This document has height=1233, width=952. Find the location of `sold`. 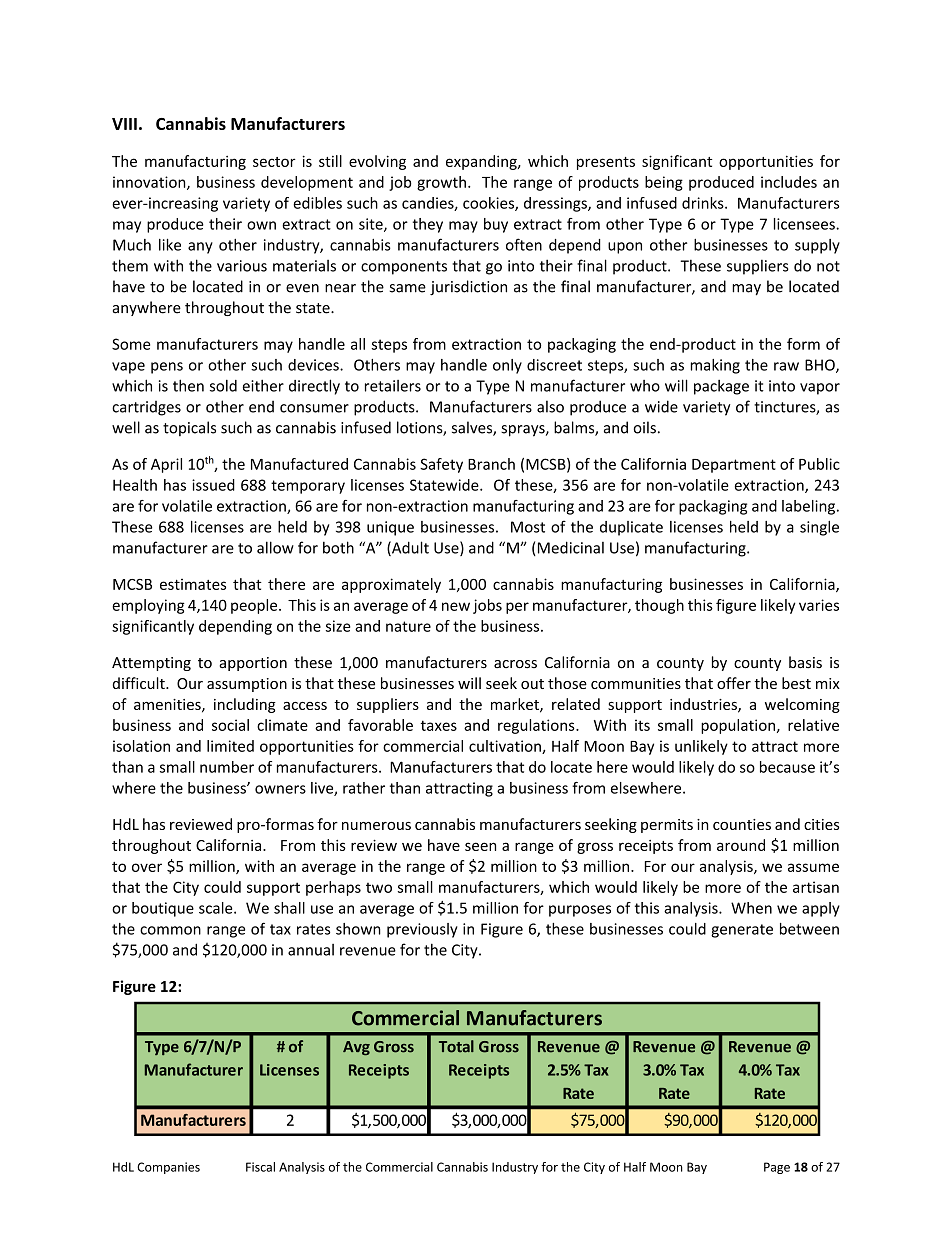

sold is located at coordinates (223, 385).
